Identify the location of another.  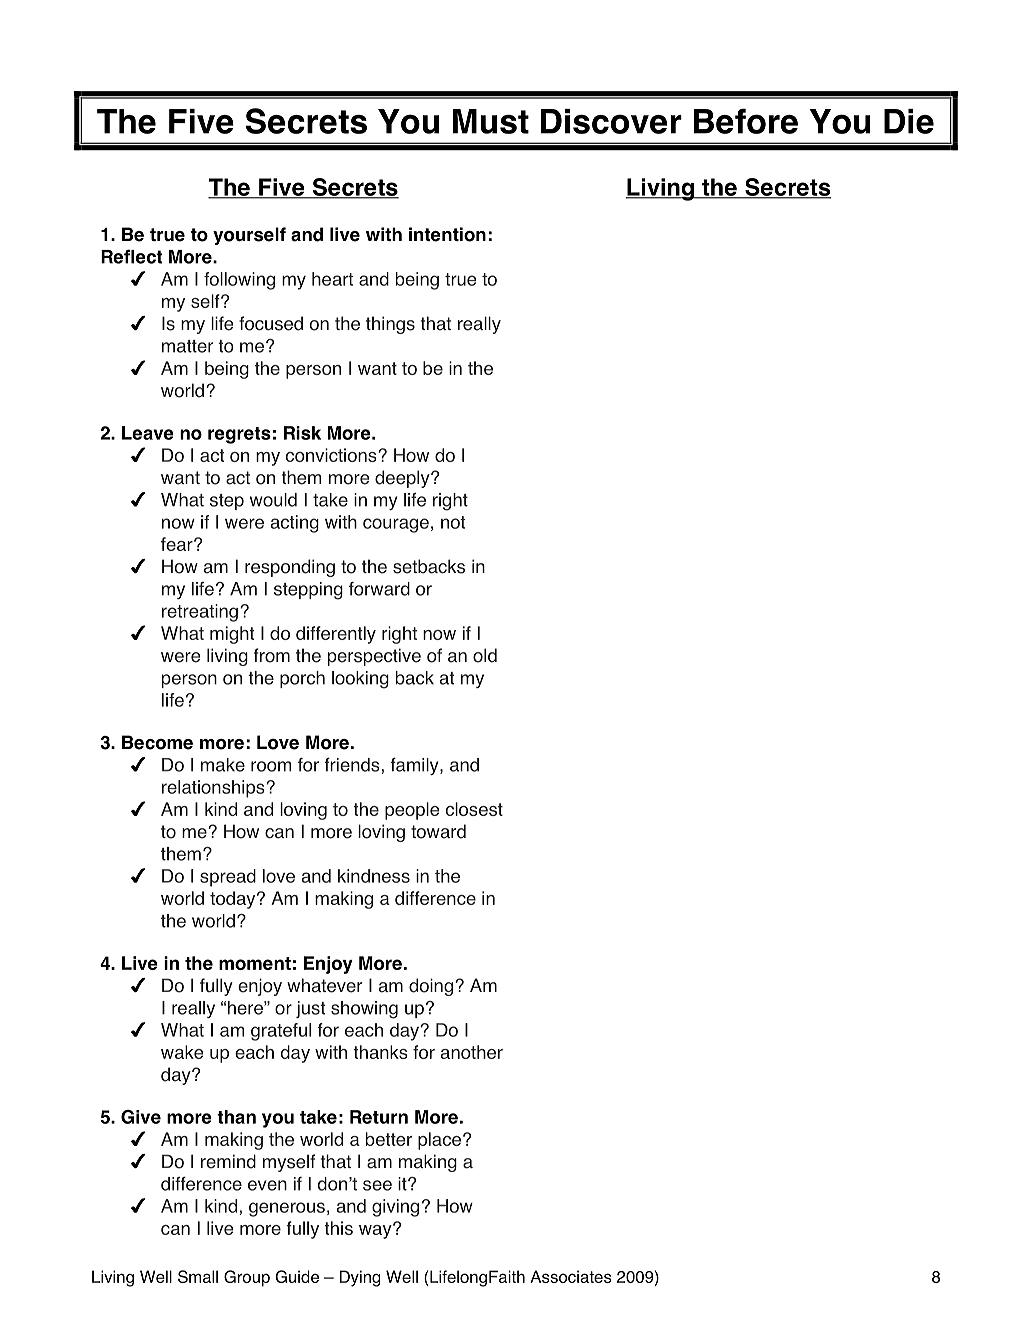
(472, 1052).
